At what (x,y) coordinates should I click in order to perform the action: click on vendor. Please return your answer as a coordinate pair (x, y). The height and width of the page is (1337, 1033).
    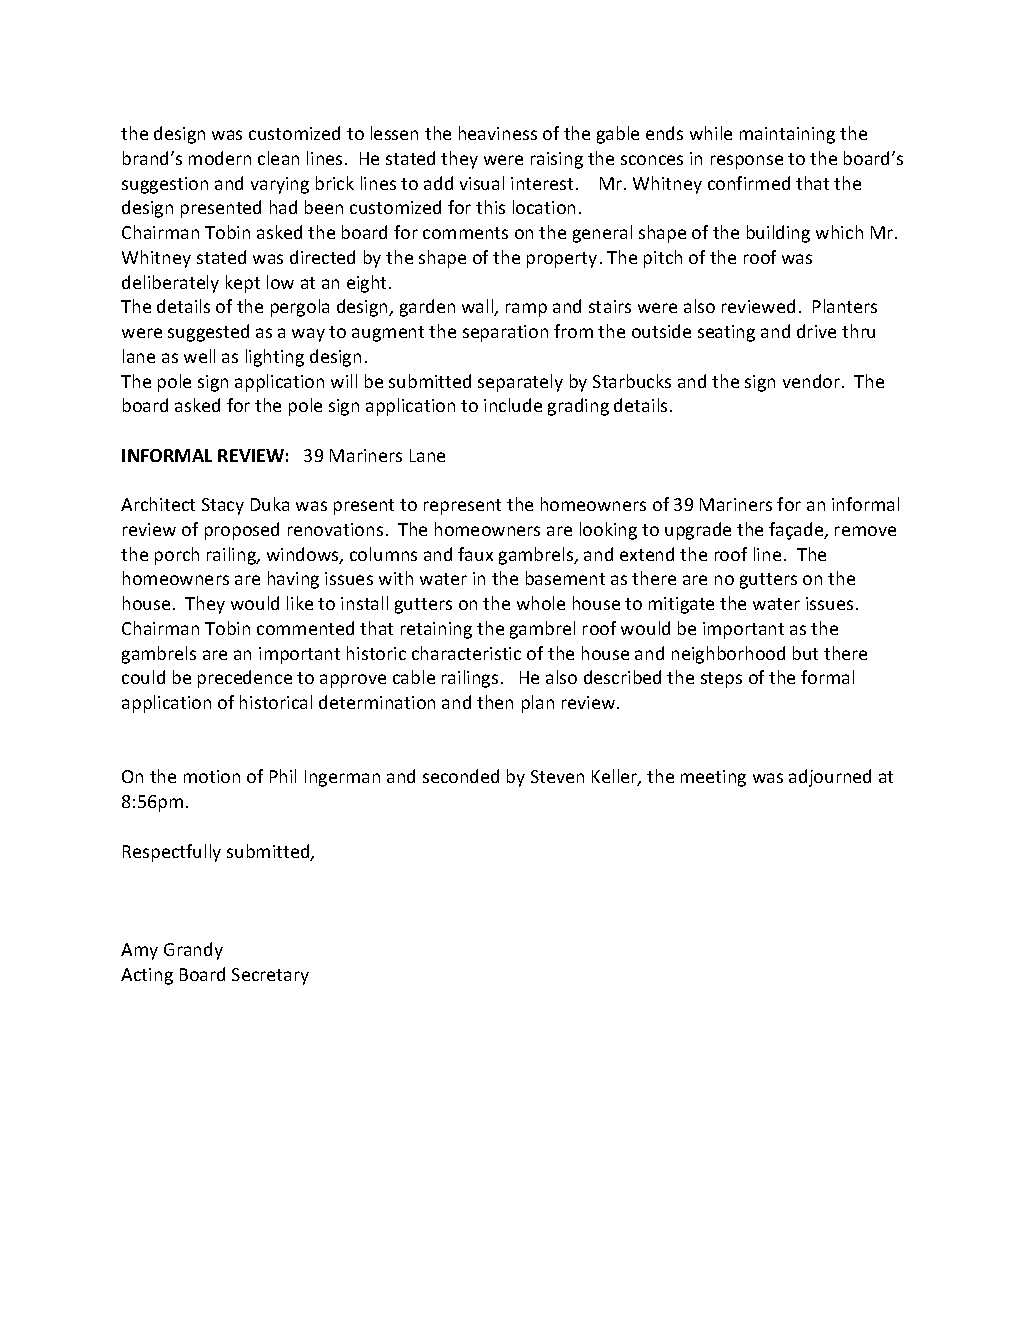
    Looking at the image, I should click on (813, 381).
